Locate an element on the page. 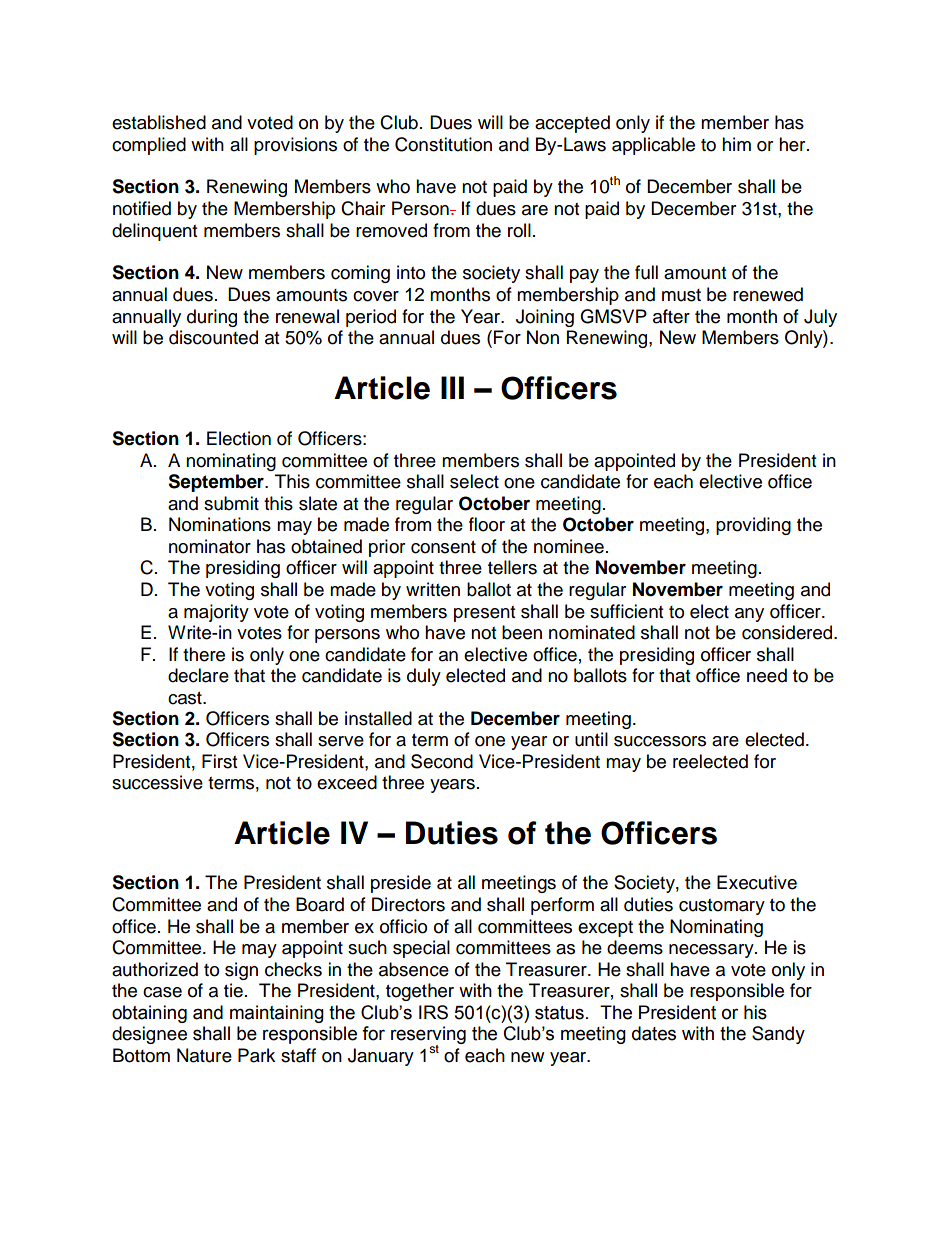  provisions is located at coordinates (295, 146).
